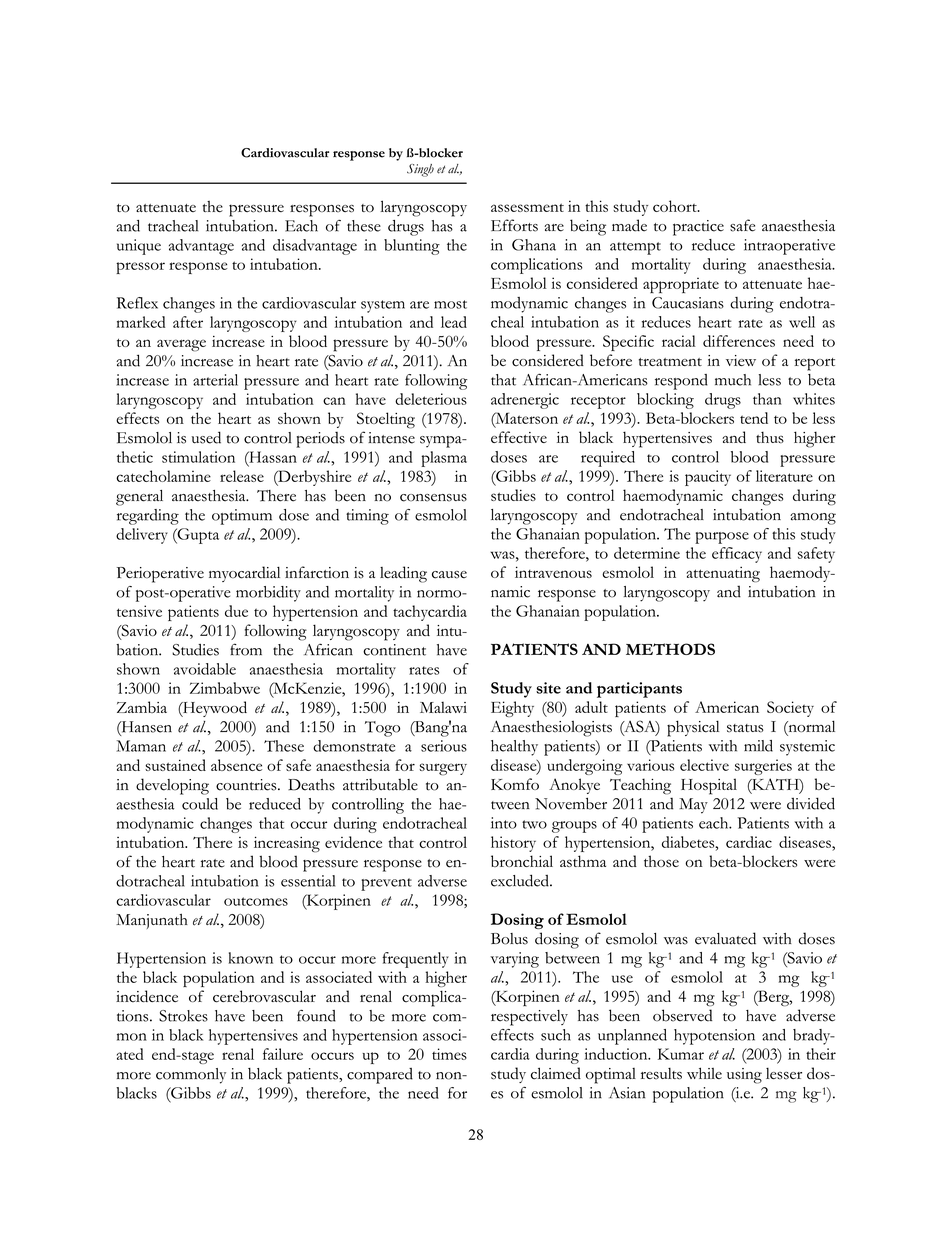 The image size is (952, 1233). Describe the element at coordinates (527, 207) in the page. I see `assessment` at that location.
